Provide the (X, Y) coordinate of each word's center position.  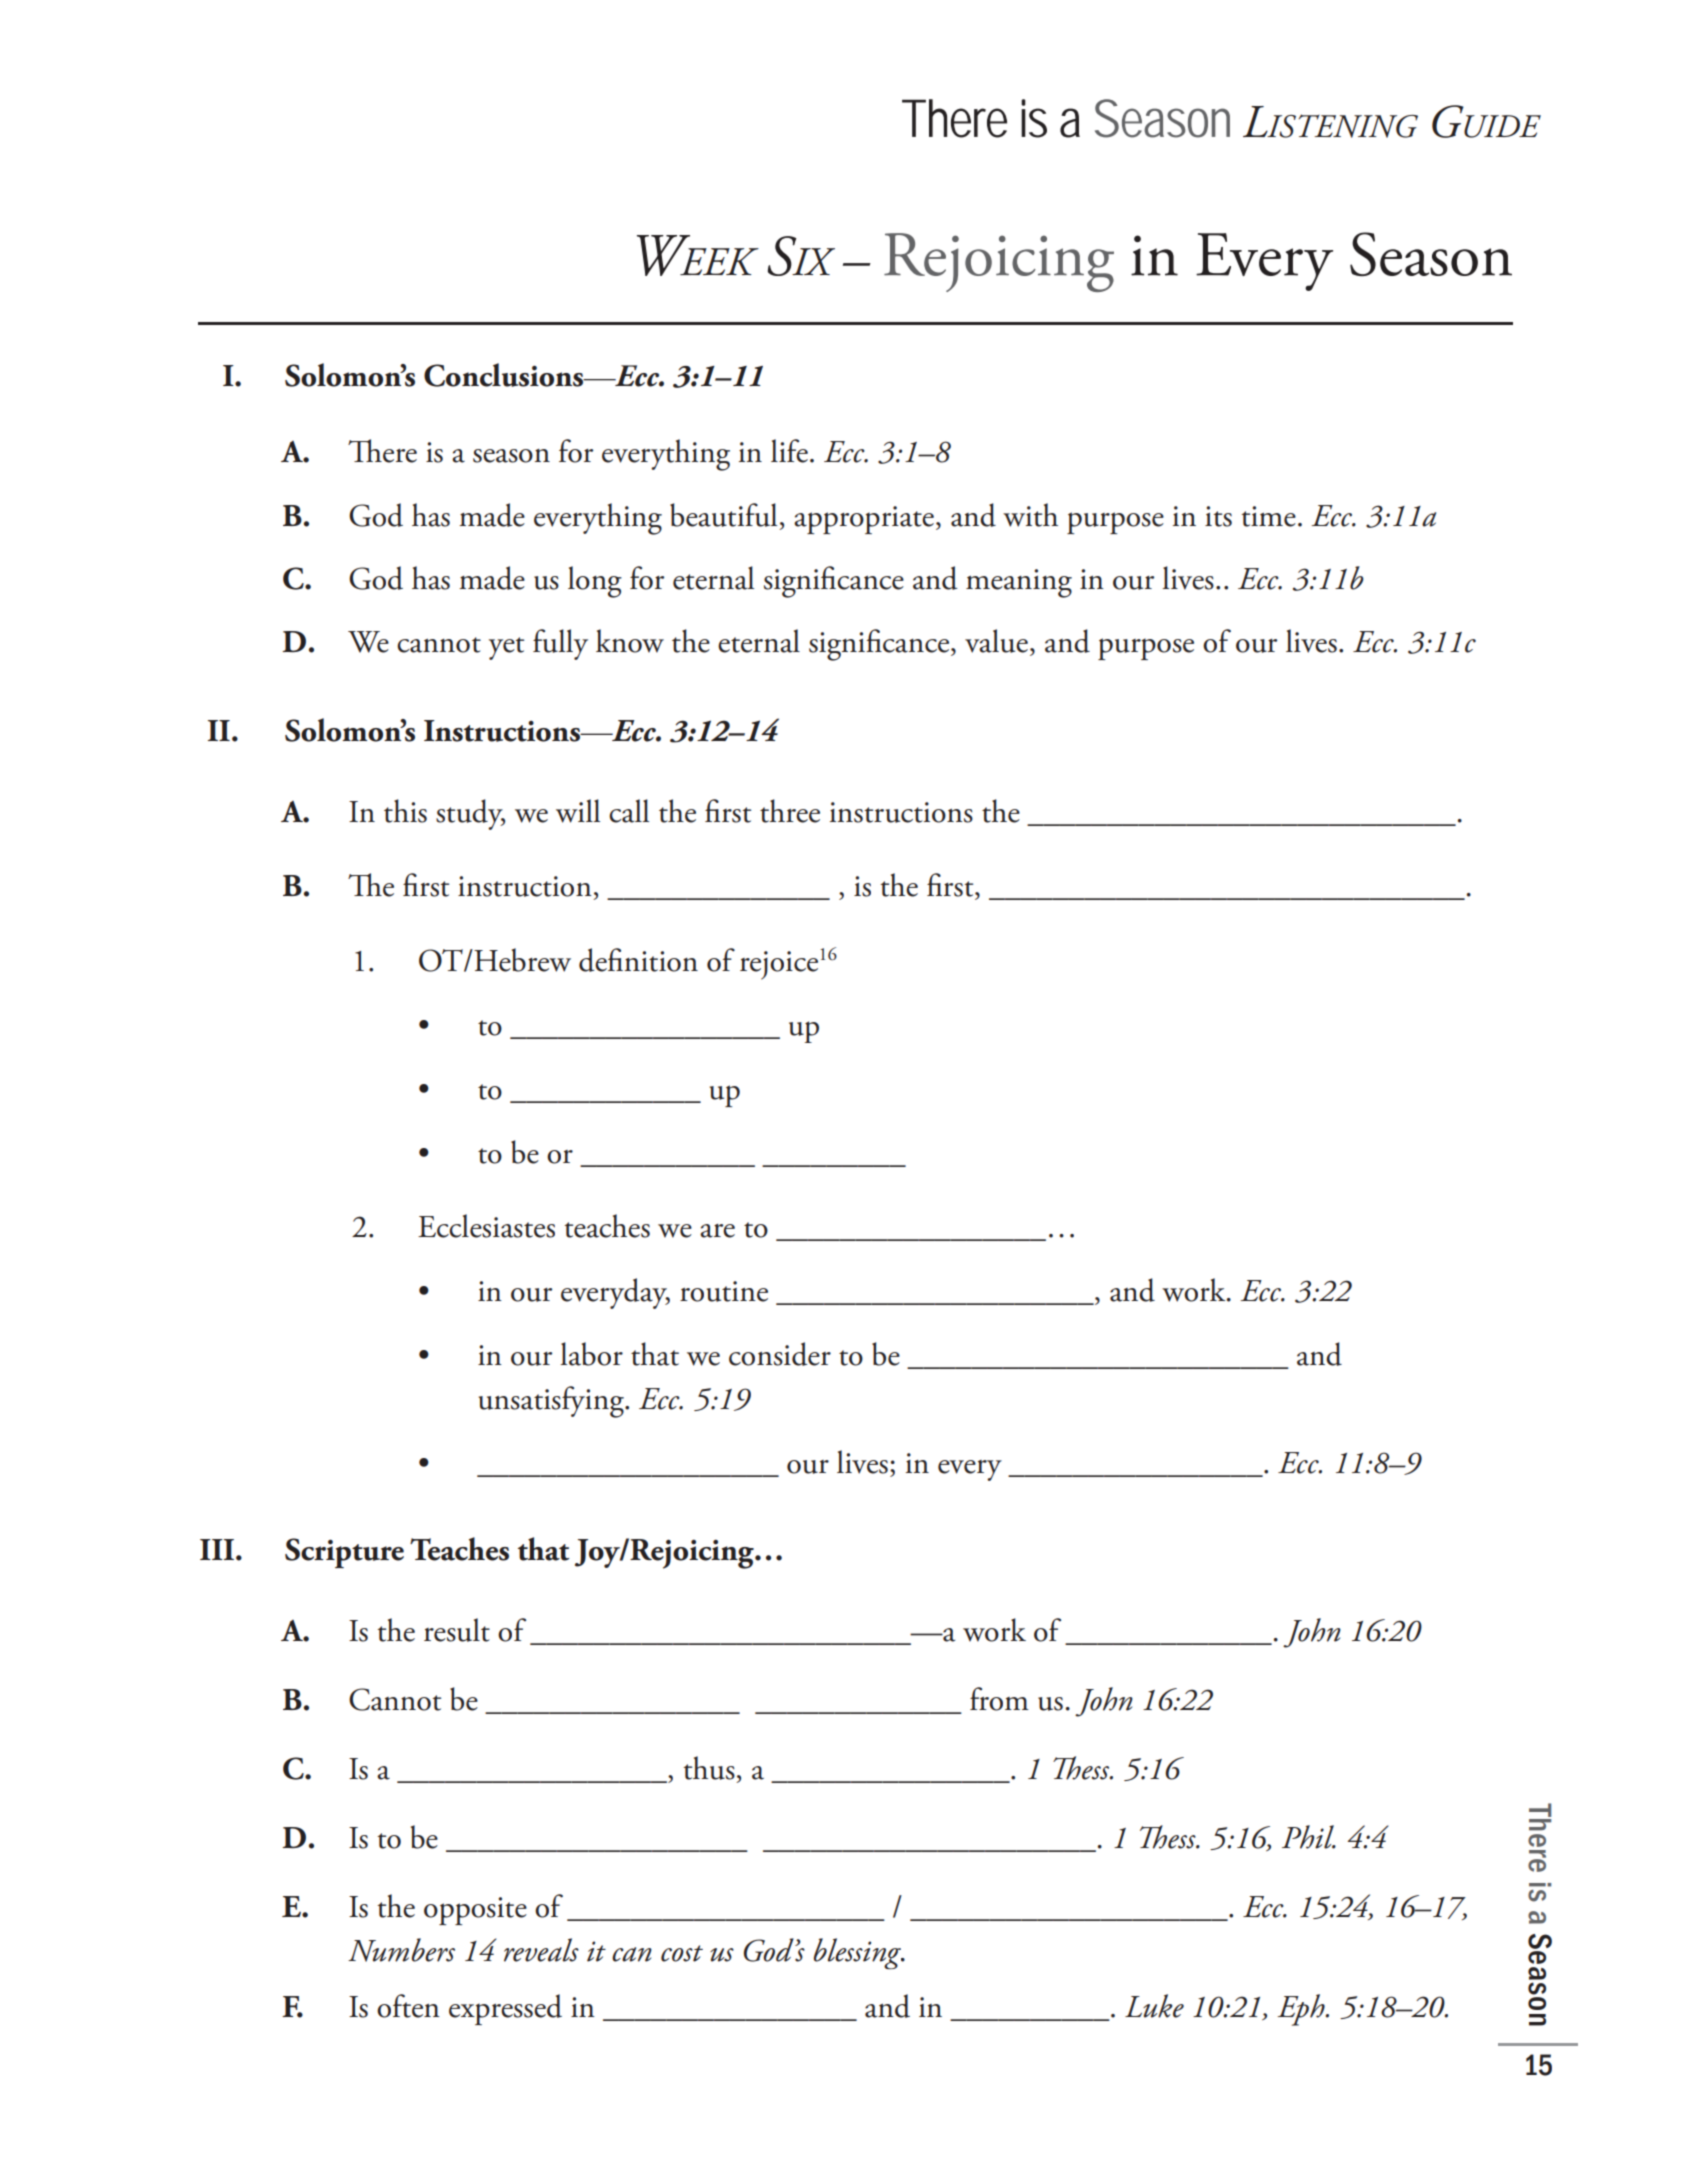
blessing (858, 1953)
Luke (1154, 2006)
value (996, 641)
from (999, 1699)
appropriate (864, 520)
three (790, 811)
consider (780, 1354)
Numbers (401, 1950)
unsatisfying (552, 1402)
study (470, 814)
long (595, 582)
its (1218, 516)
